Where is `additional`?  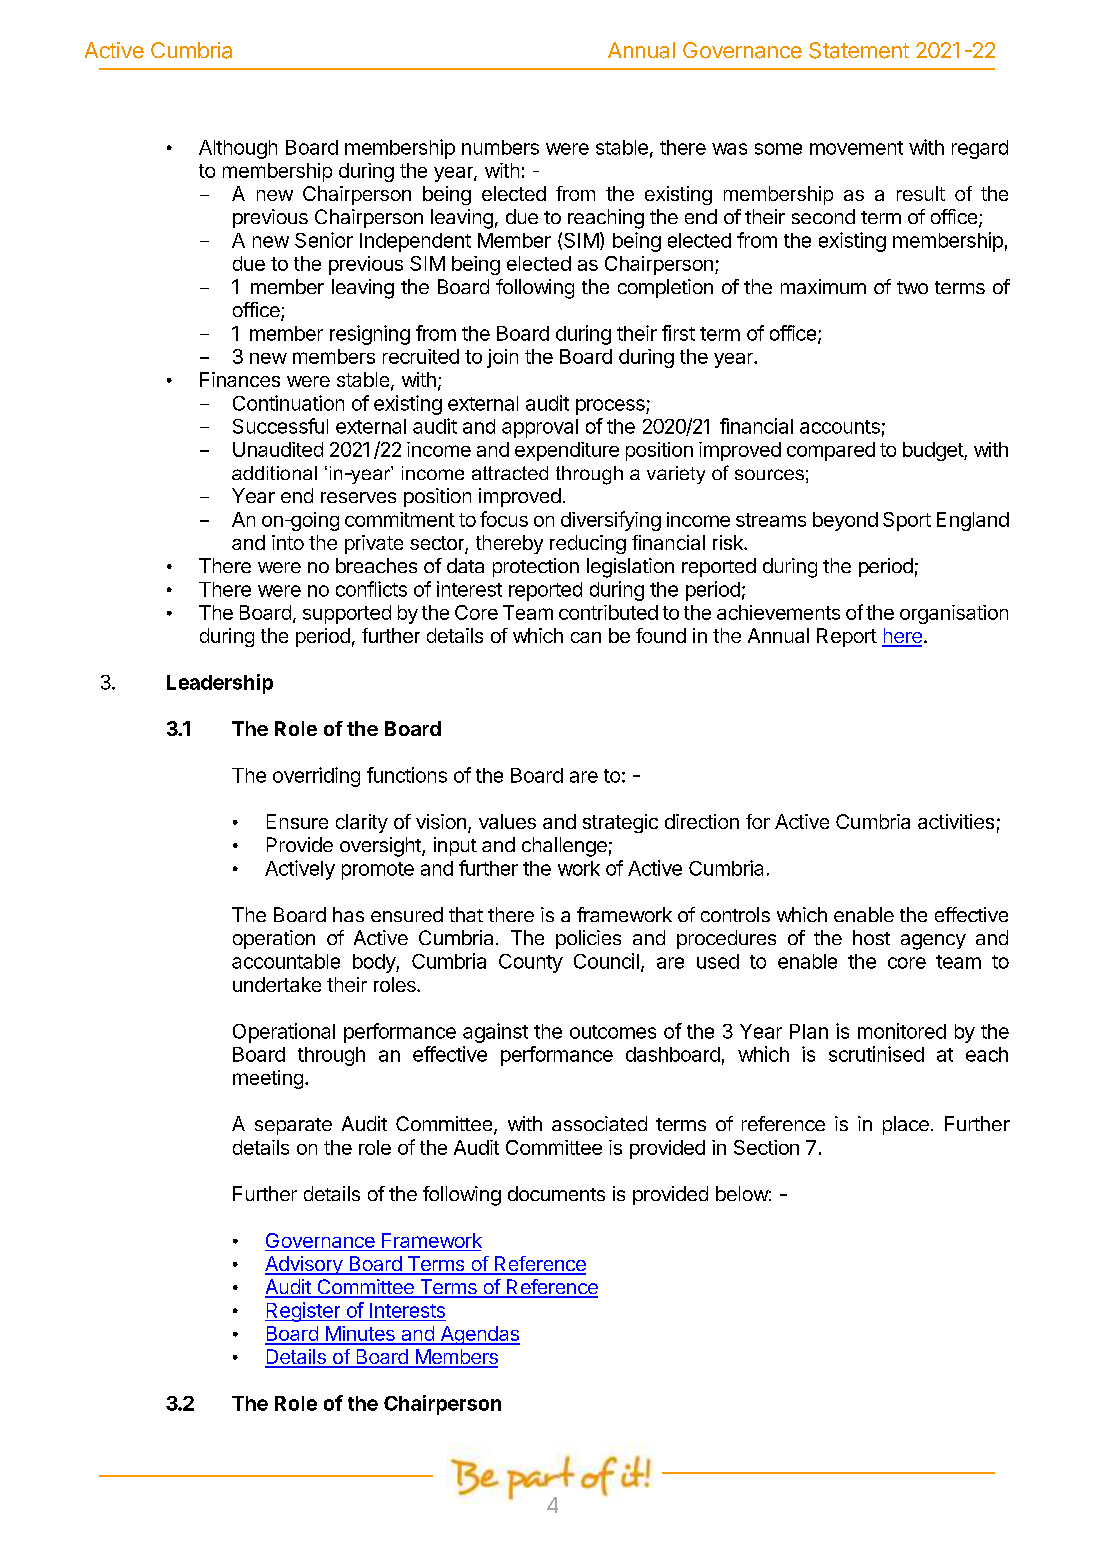
additional is located at coordinates (274, 473).
